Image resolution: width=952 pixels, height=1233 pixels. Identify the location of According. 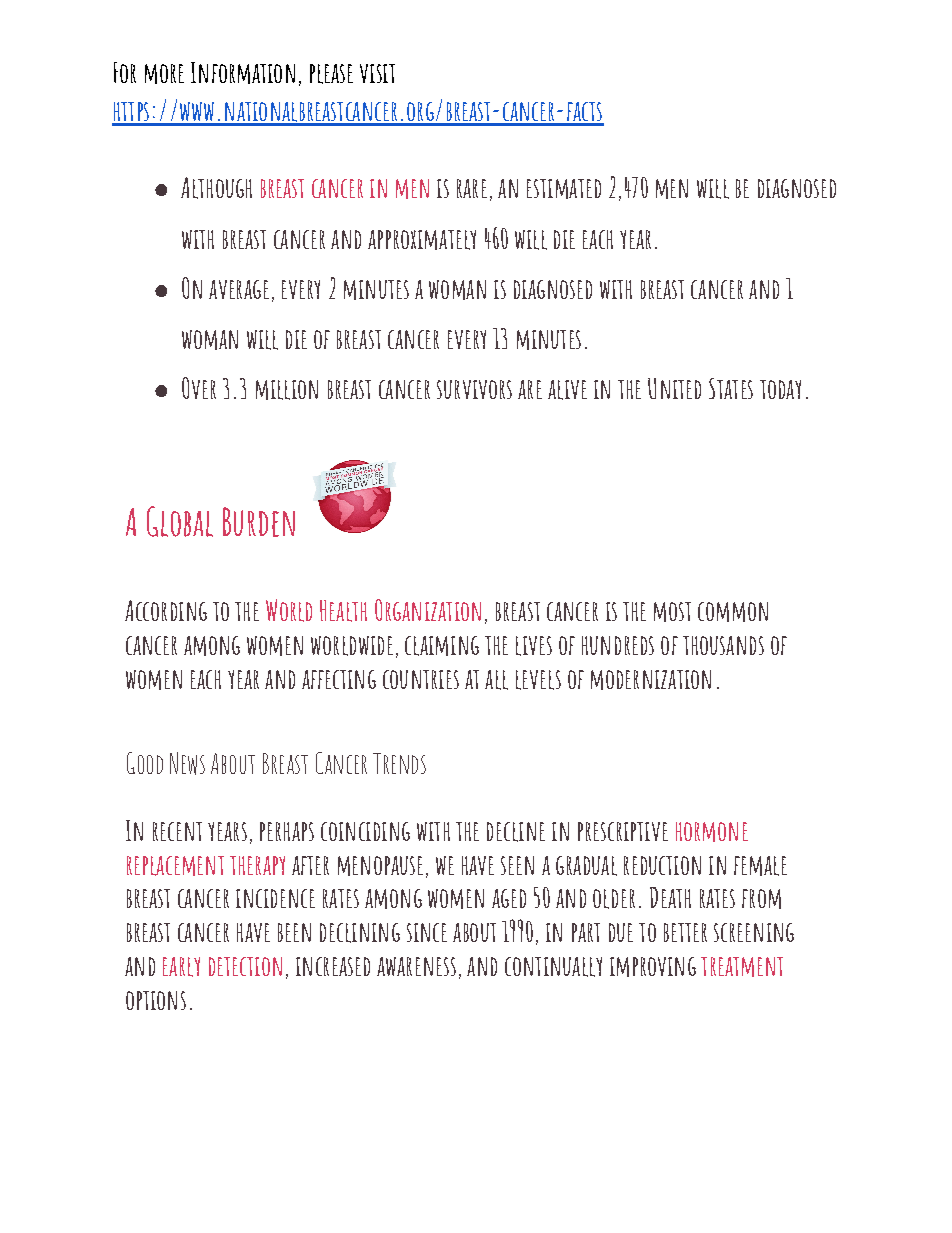
(166, 610).
